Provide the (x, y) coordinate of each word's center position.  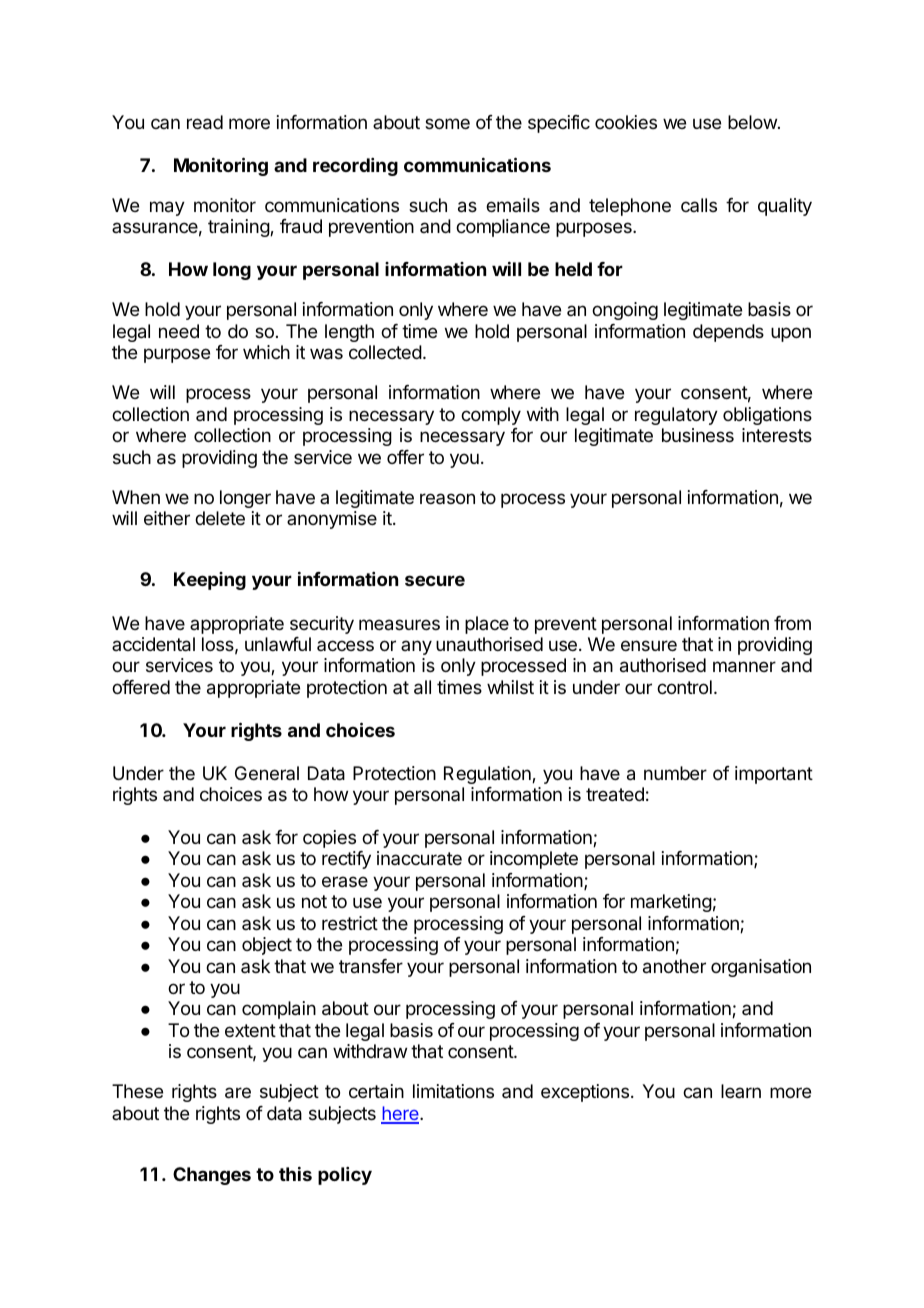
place (487, 625)
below (752, 122)
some (447, 123)
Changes (212, 1176)
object (267, 946)
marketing (671, 903)
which (266, 352)
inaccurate (419, 858)
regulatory (676, 416)
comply (491, 416)
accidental (153, 644)
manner (744, 667)
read (205, 122)
